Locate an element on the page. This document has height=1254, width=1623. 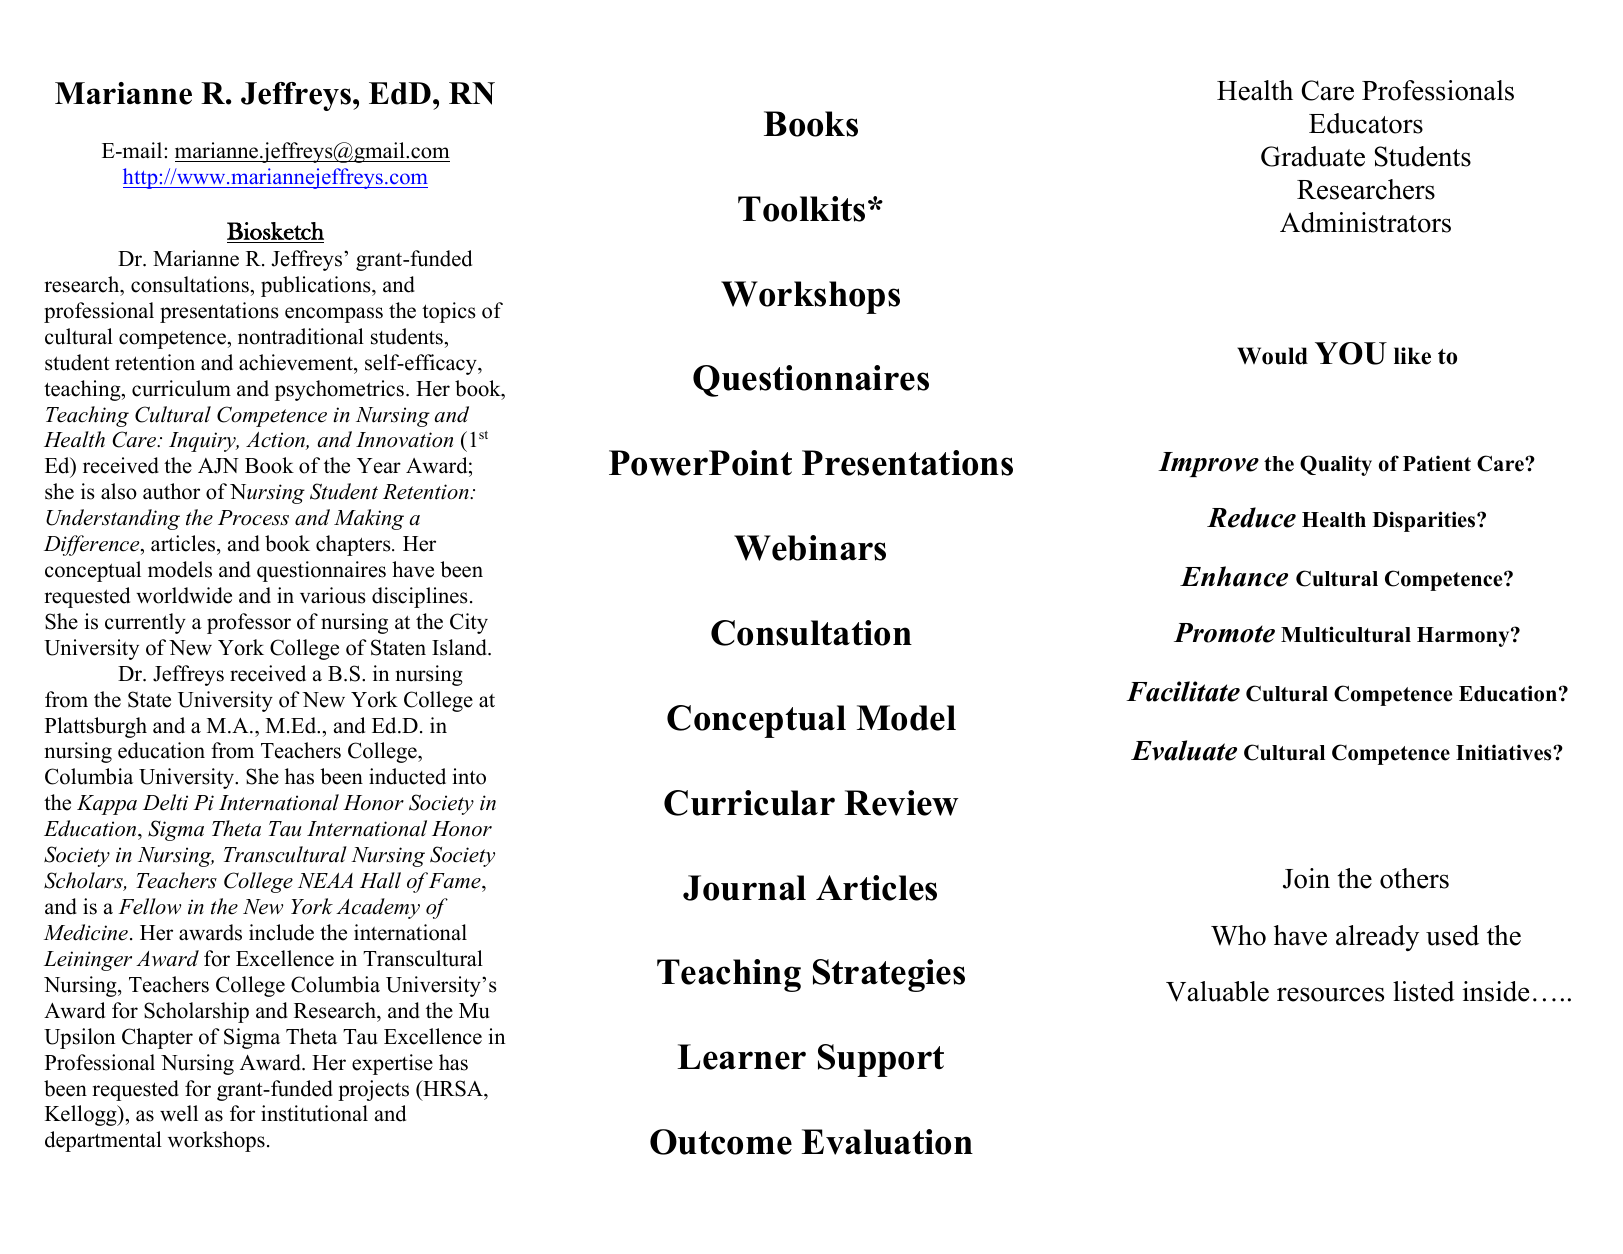
institutional is located at coordinates (314, 1113).
